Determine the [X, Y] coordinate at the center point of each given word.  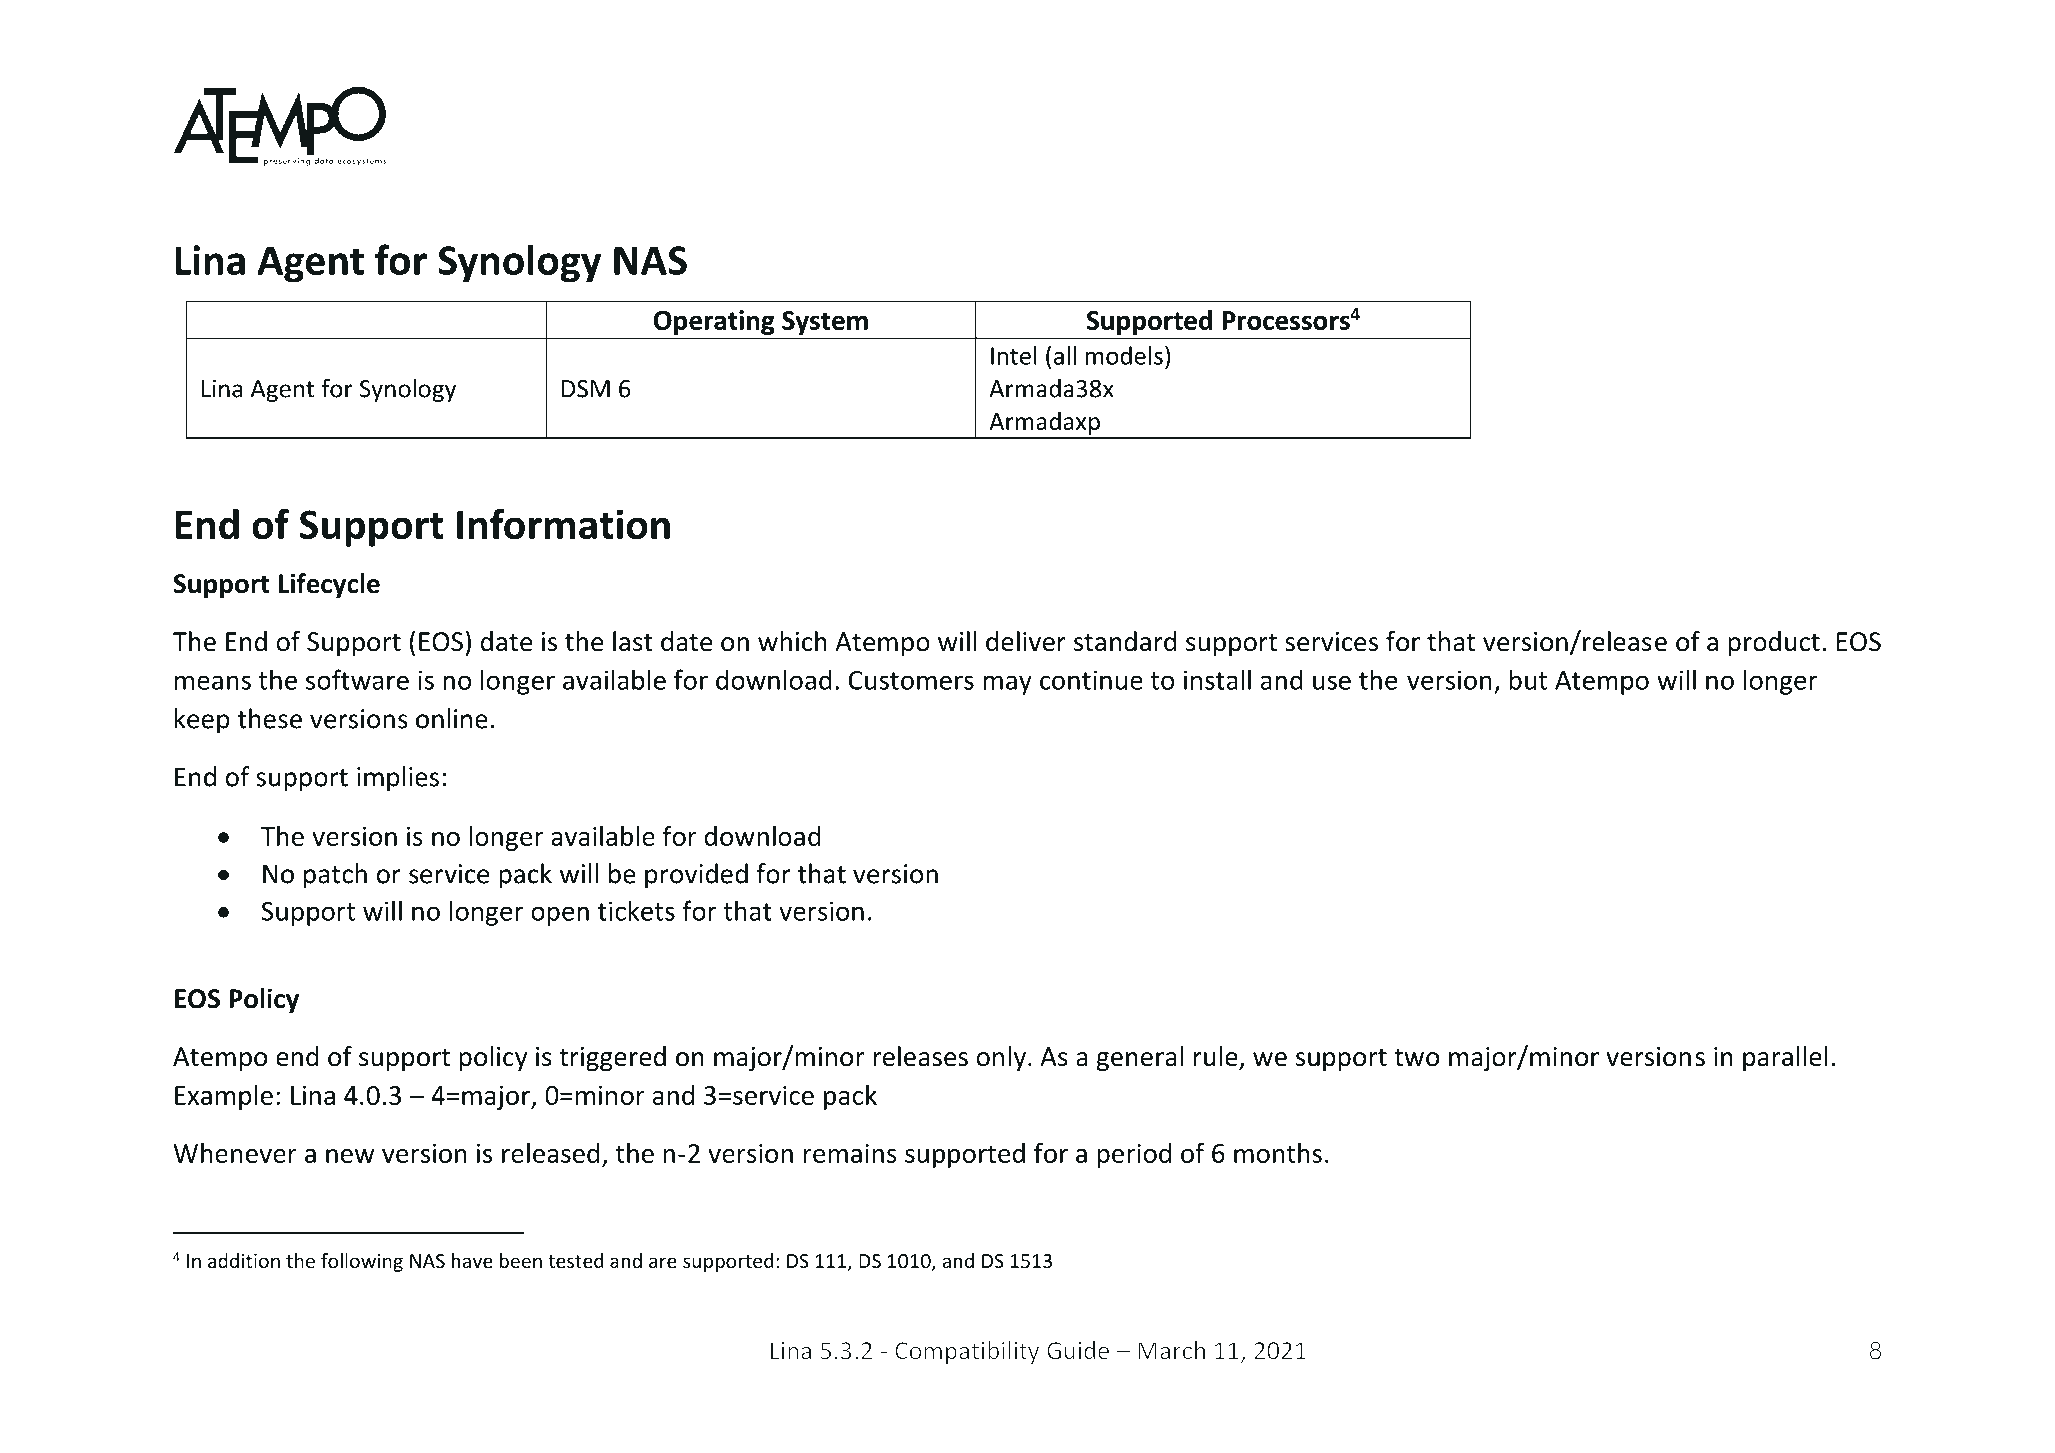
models [1124, 355]
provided [696, 876]
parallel [1785, 1058]
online [452, 718]
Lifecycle [329, 585]
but [1528, 679]
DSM [586, 389]
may [1007, 685]
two [1416, 1058]
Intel [1014, 355]
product [1774, 643]
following [362, 1262]
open [560, 916]
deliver [1026, 641]
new [350, 1156]
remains [850, 1153]
